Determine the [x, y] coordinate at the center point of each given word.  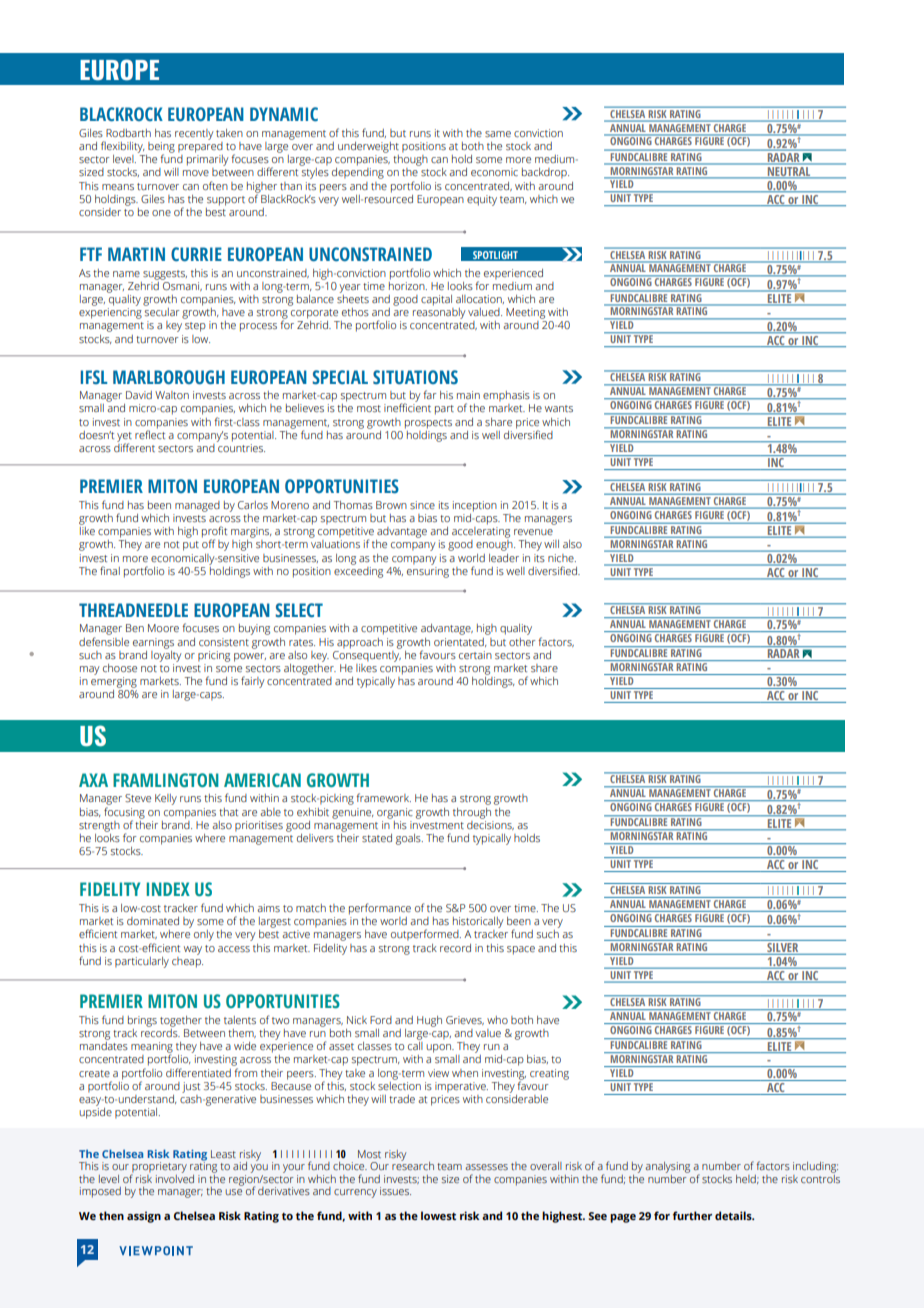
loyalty [166, 655]
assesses [486, 1167]
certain [475, 655]
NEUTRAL [789, 172]
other [522, 642]
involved [175, 1177]
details [734, 1215]
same [498, 134]
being [161, 148]
